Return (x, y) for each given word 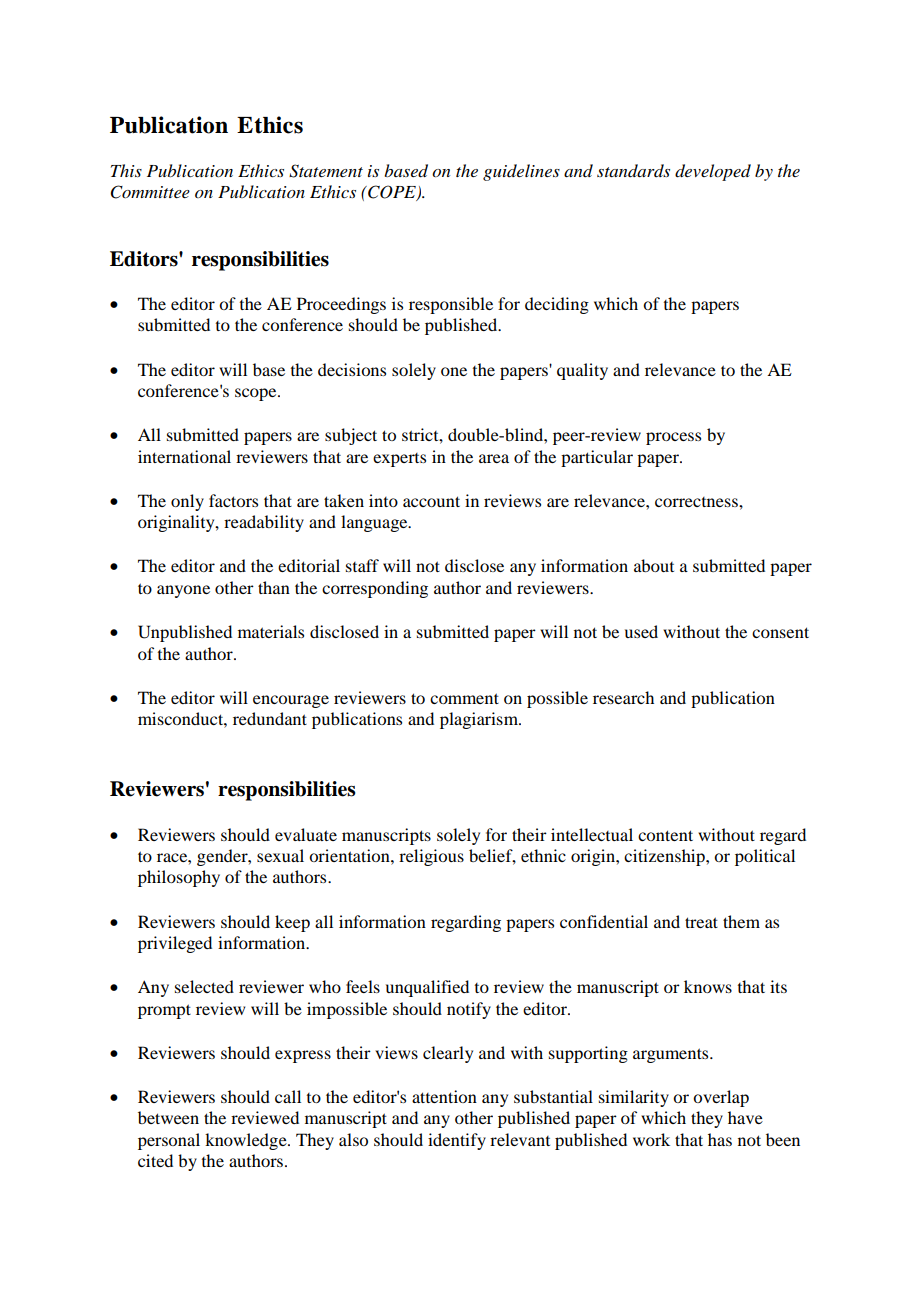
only (187, 502)
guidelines (521, 172)
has (720, 1139)
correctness (697, 502)
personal (169, 1141)
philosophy (179, 878)
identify (457, 1141)
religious (431, 857)
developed (713, 172)
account (431, 501)
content (665, 835)
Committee (150, 192)
